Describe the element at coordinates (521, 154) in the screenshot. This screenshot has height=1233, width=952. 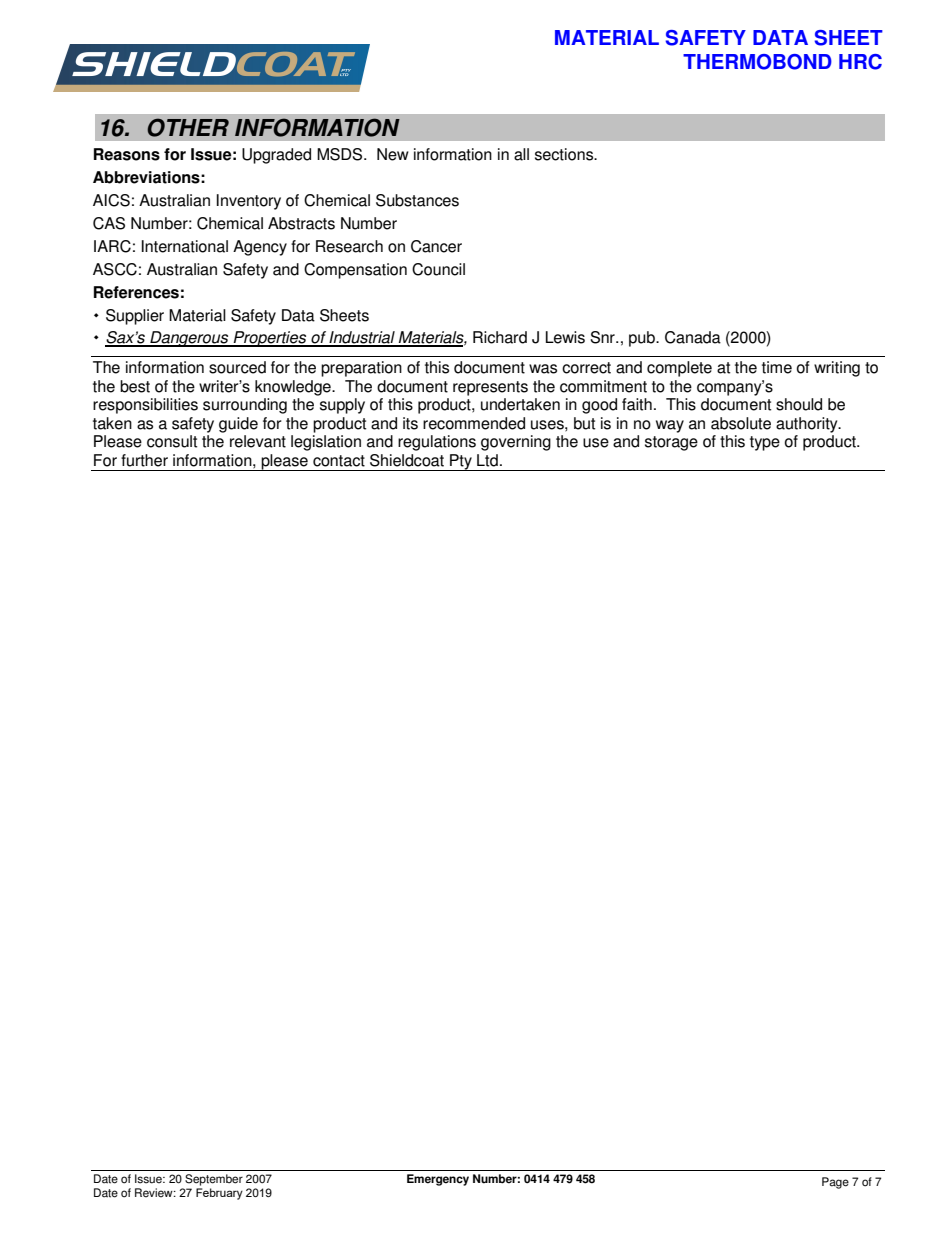
I see `all` at that location.
